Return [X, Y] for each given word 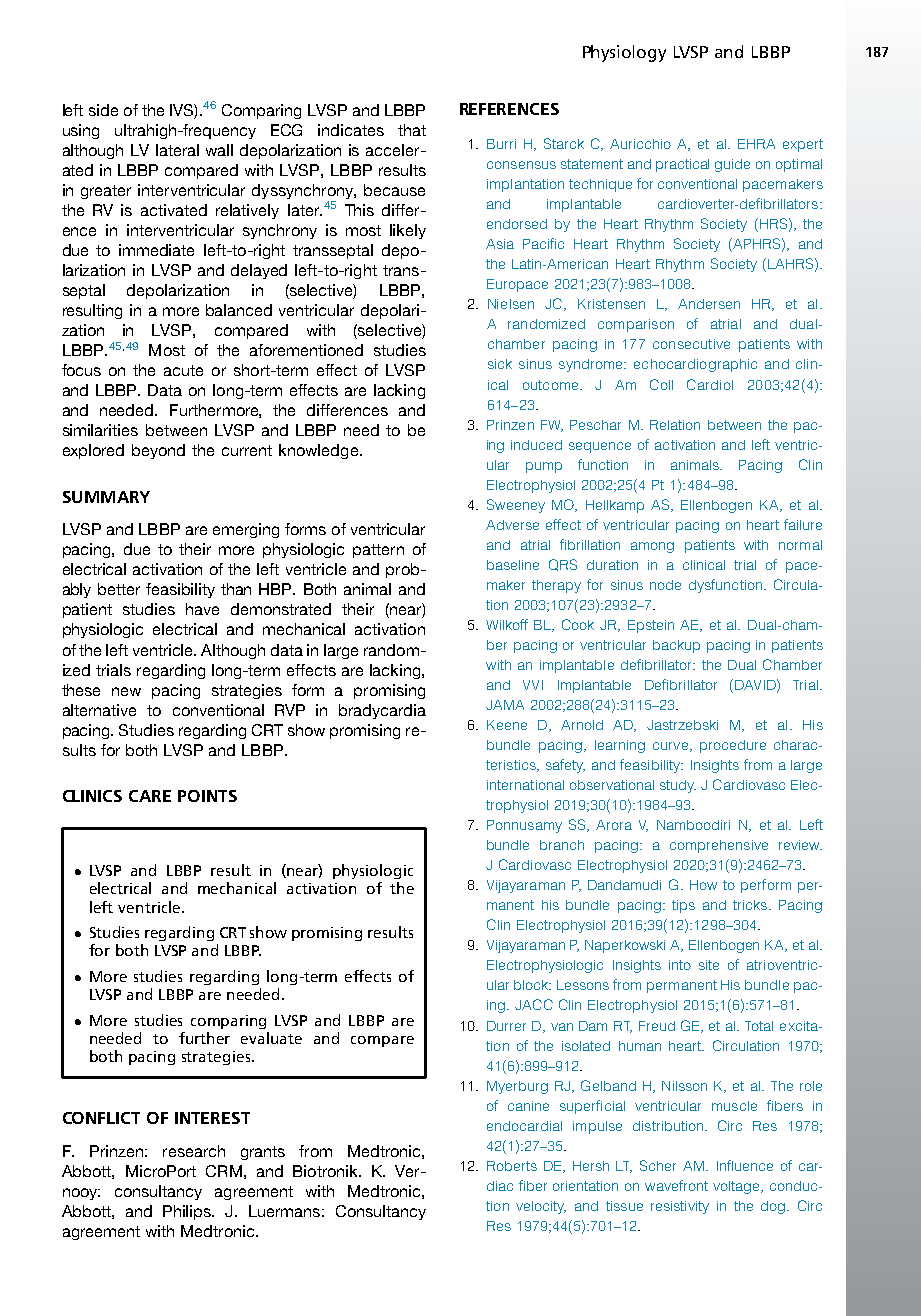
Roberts [512, 1166]
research [194, 1151]
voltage [737, 1187]
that [412, 130]
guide [732, 165]
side [103, 110]
